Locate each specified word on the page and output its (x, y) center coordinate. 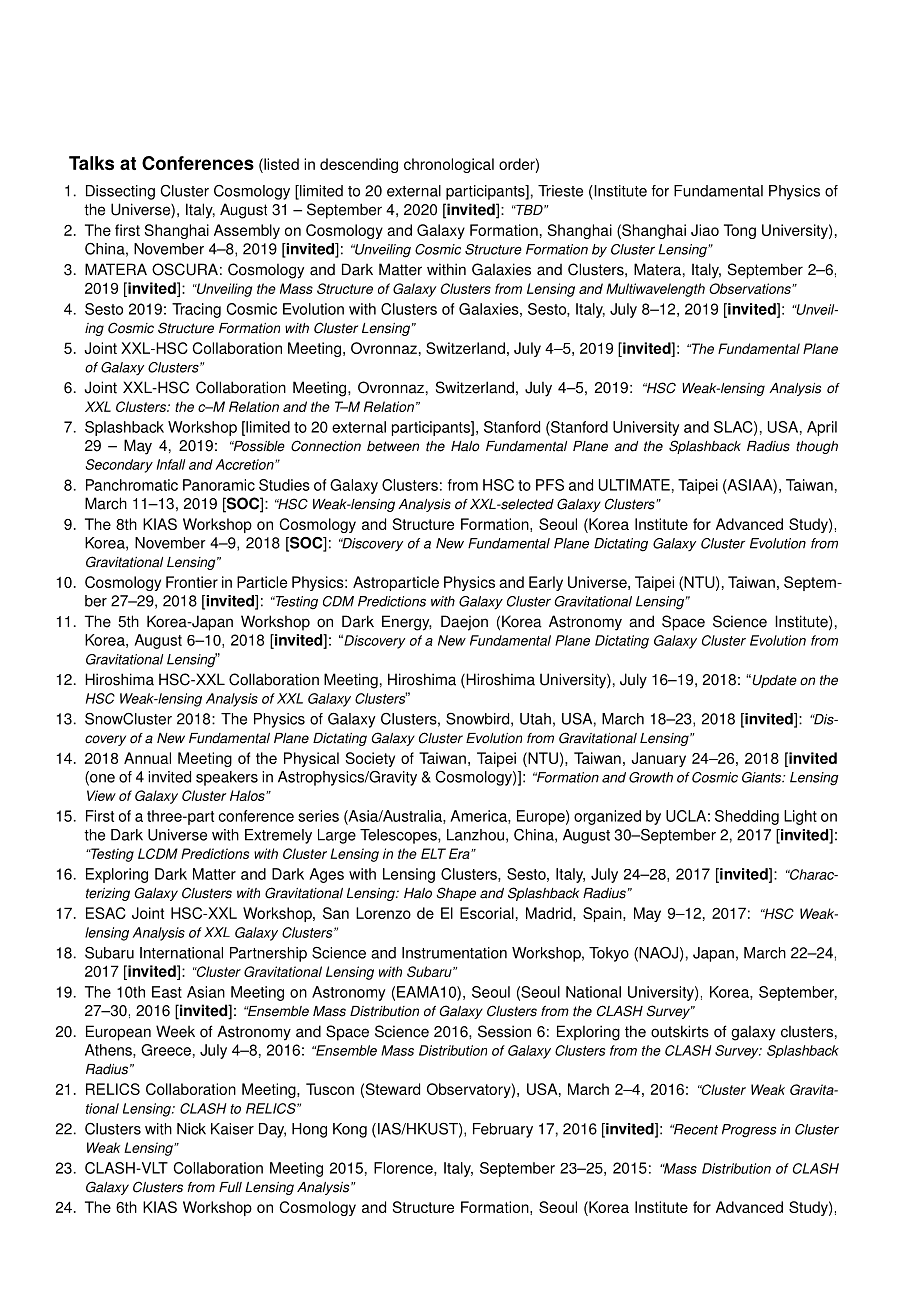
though (817, 447)
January (658, 759)
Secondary (119, 466)
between (393, 446)
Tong (740, 231)
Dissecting (120, 192)
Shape (456, 894)
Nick (191, 1129)
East (167, 992)
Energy (407, 623)
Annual (147, 758)
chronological (449, 165)
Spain (603, 914)
